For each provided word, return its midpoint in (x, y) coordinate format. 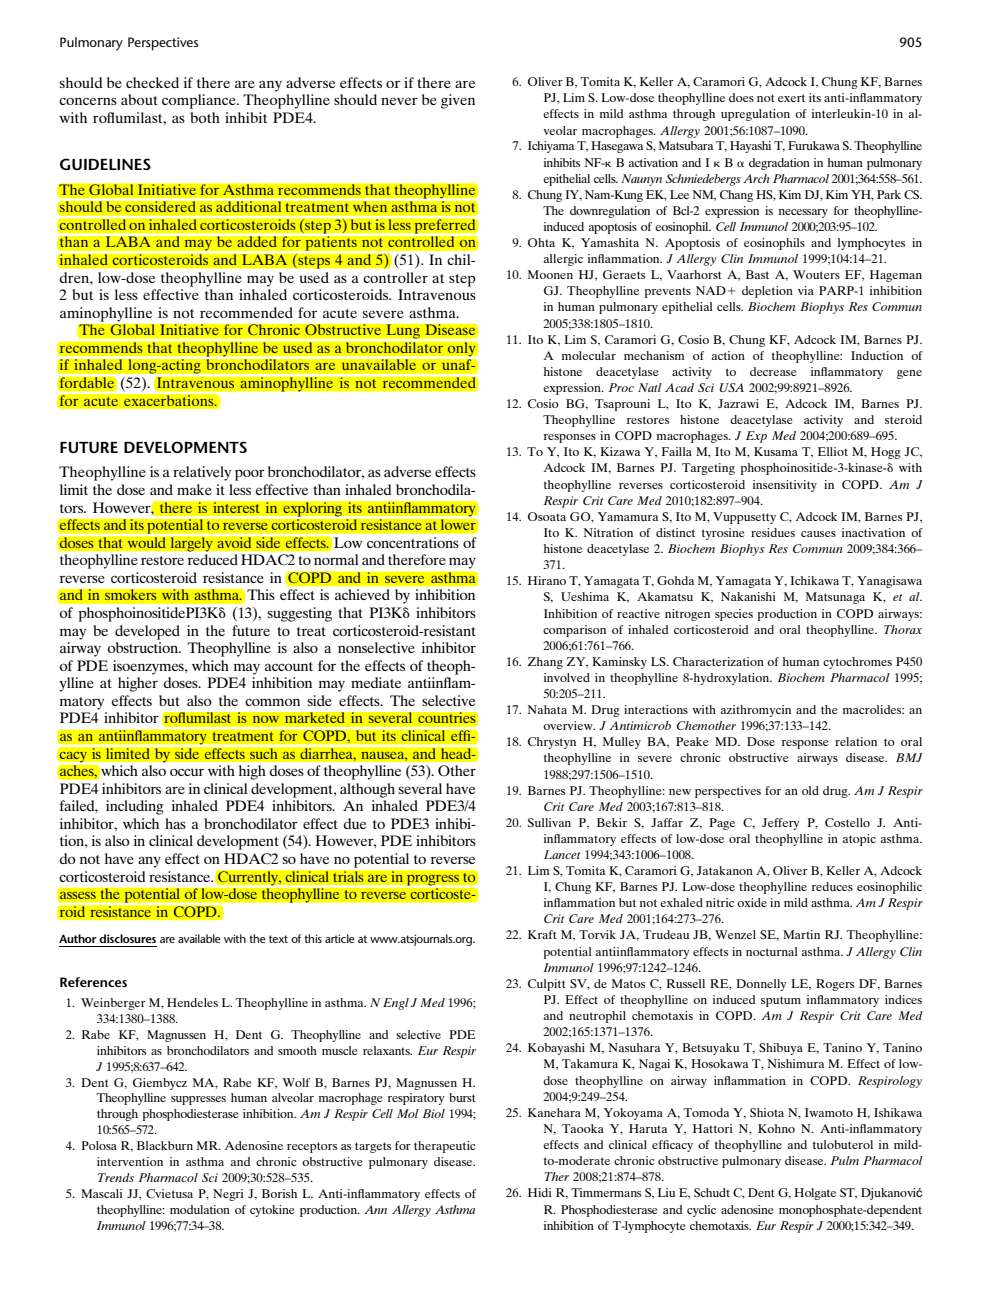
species (734, 615)
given (458, 101)
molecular (589, 355)
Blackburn (165, 1145)
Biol (434, 1113)
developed (147, 632)
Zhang (545, 663)
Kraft (542, 934)
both (205, 117)
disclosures (127, 938)
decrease (773, 371)
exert (791, 98)
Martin (801, 934)
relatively (202, 473)
